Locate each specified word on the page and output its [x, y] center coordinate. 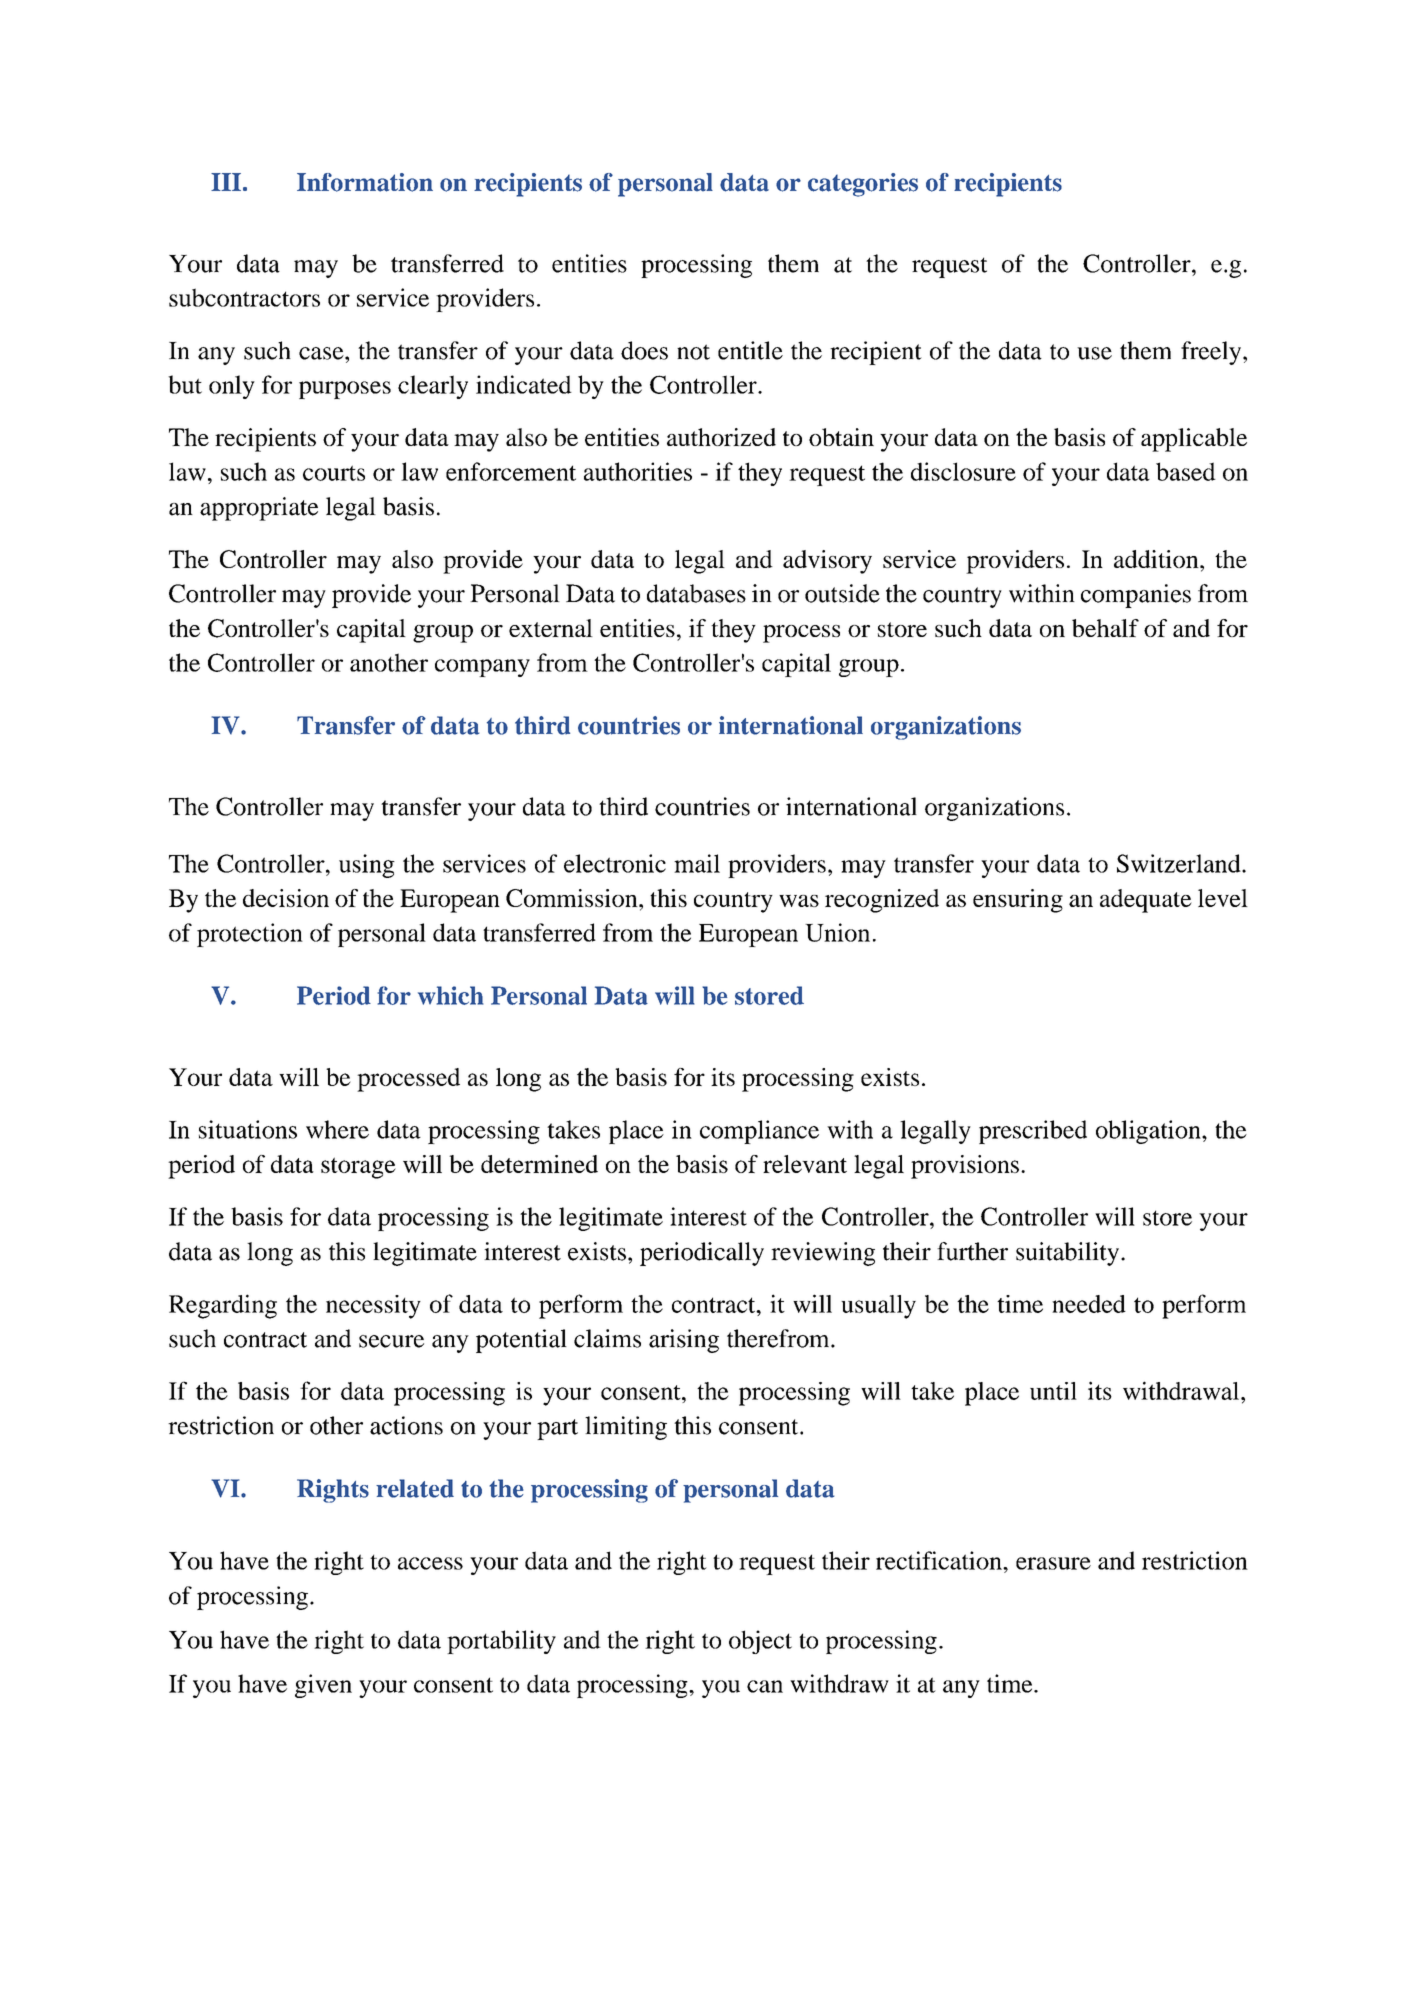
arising [684, 1341]
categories [863, 185]
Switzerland [1180, 863]
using [367, 866]
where [337, 1129]
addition [1157, 559]
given [323, 1686]
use [1094, 353]
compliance [759, 1132]
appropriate [259, 509]
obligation [1149, 1132]
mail [697, 863]
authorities [638, 471]
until [1053, 1391]
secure [391, 1341]
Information [365, 182]
